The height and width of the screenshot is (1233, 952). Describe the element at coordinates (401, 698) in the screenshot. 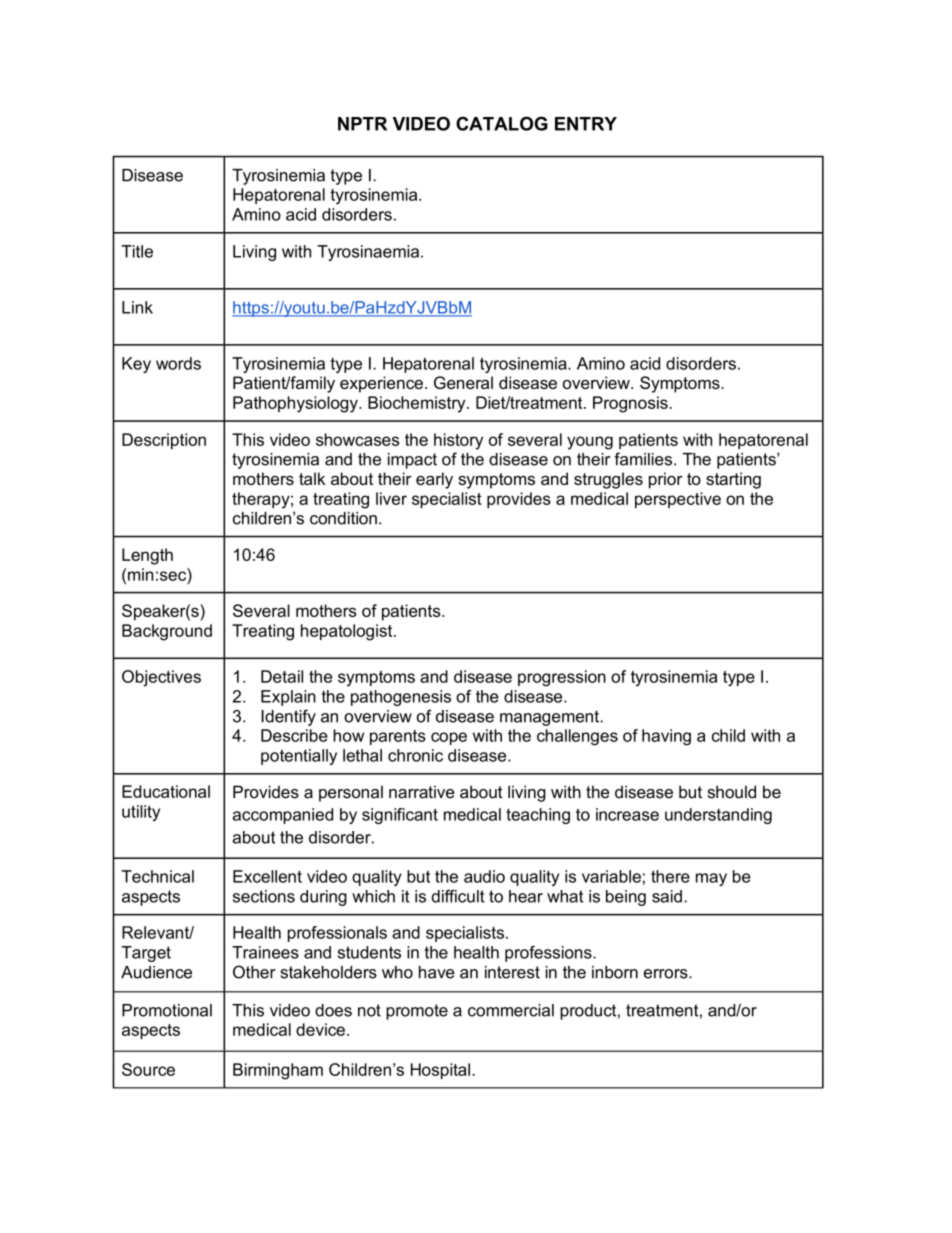

I see `pathogenesis` at that location.
